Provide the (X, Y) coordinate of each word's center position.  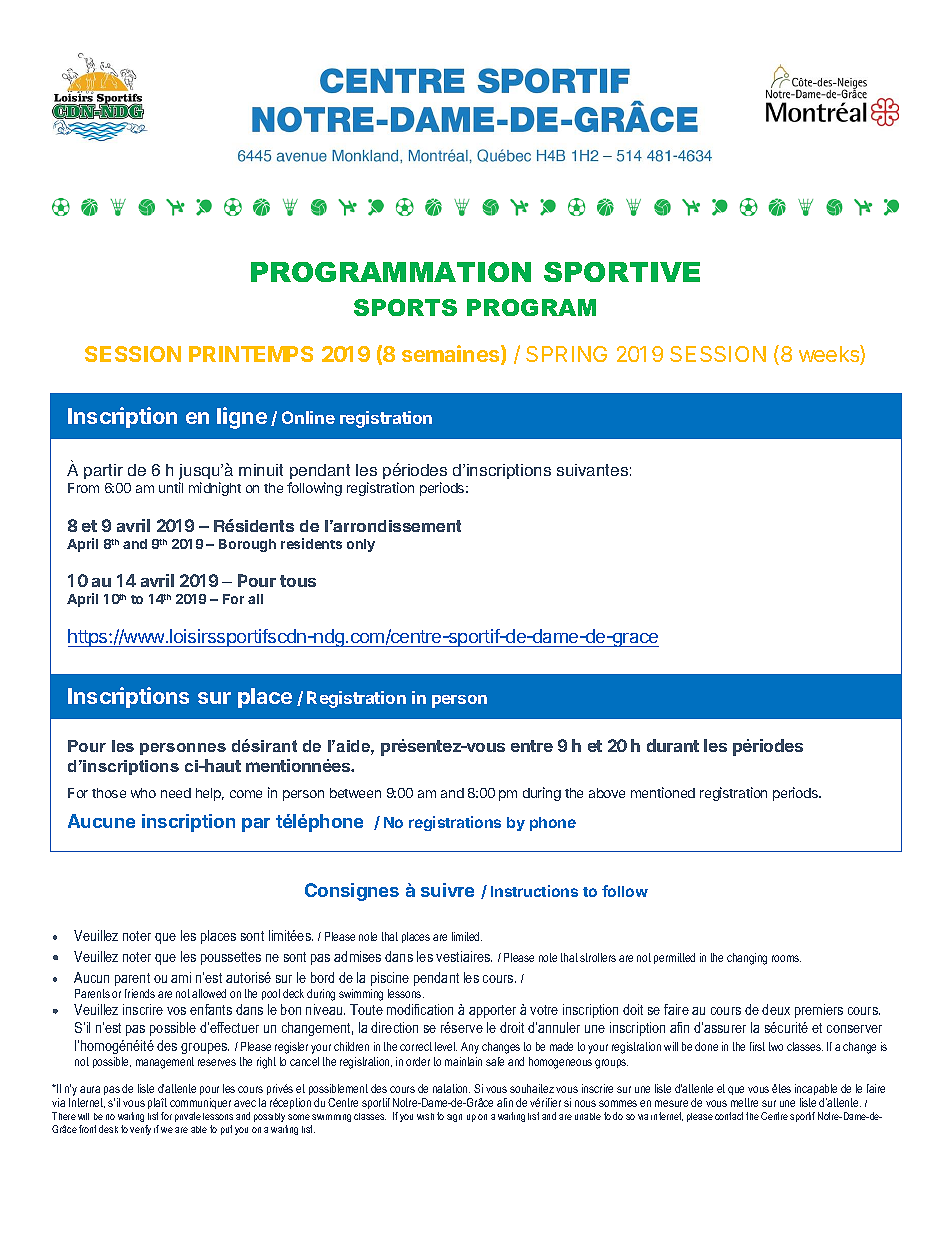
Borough (247, 545)
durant (673, 745)
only (361, 545)
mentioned (663, 792)
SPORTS (405, 307)
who (143, 793)
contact (729, 1116)
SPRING (566, 354)
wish (425, 1116)
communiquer (200, 1103)
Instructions (534, 891)
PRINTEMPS (251, 354)
